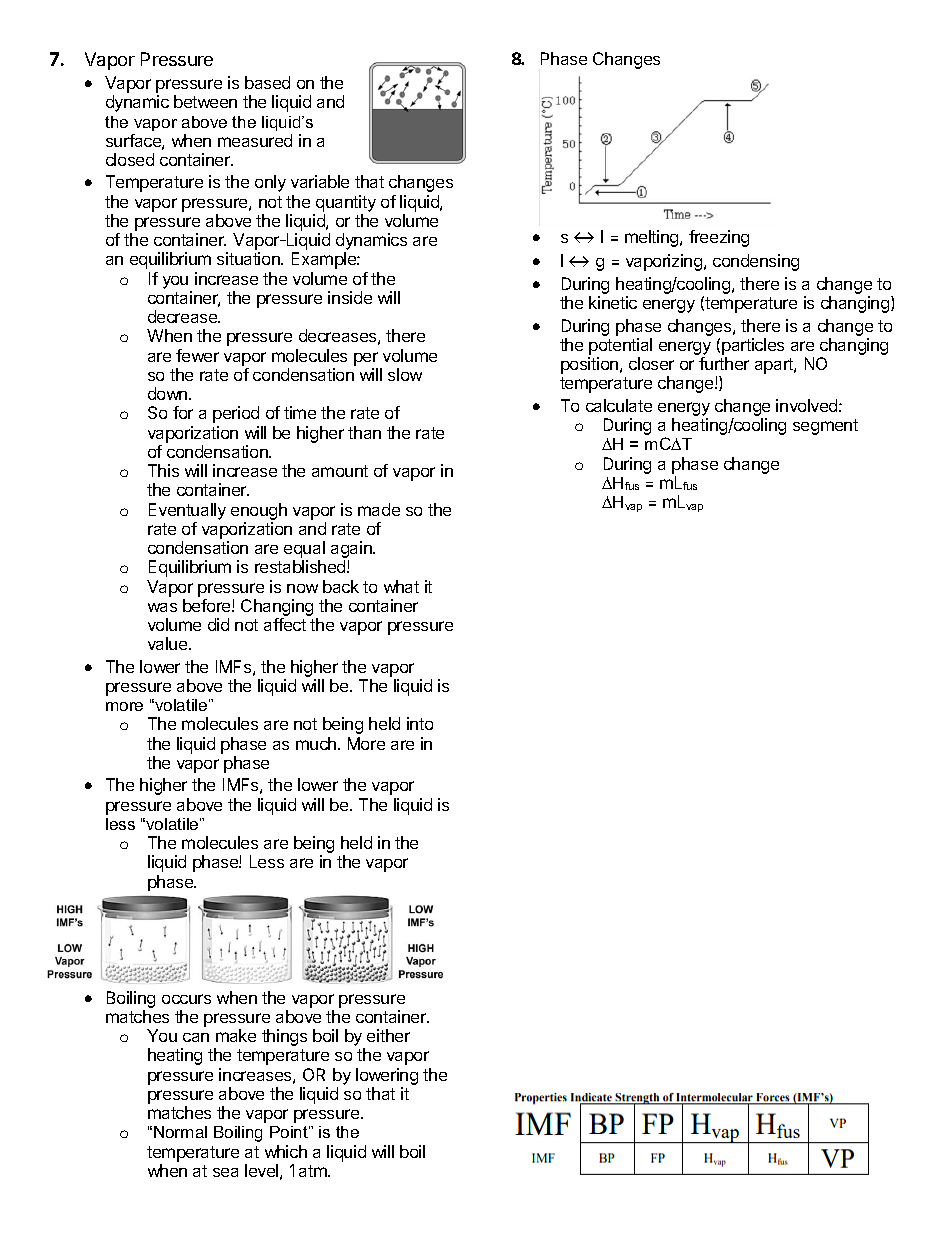 The height and width of the image is (1233, 952). I want to click on did, so click(218, 624).
